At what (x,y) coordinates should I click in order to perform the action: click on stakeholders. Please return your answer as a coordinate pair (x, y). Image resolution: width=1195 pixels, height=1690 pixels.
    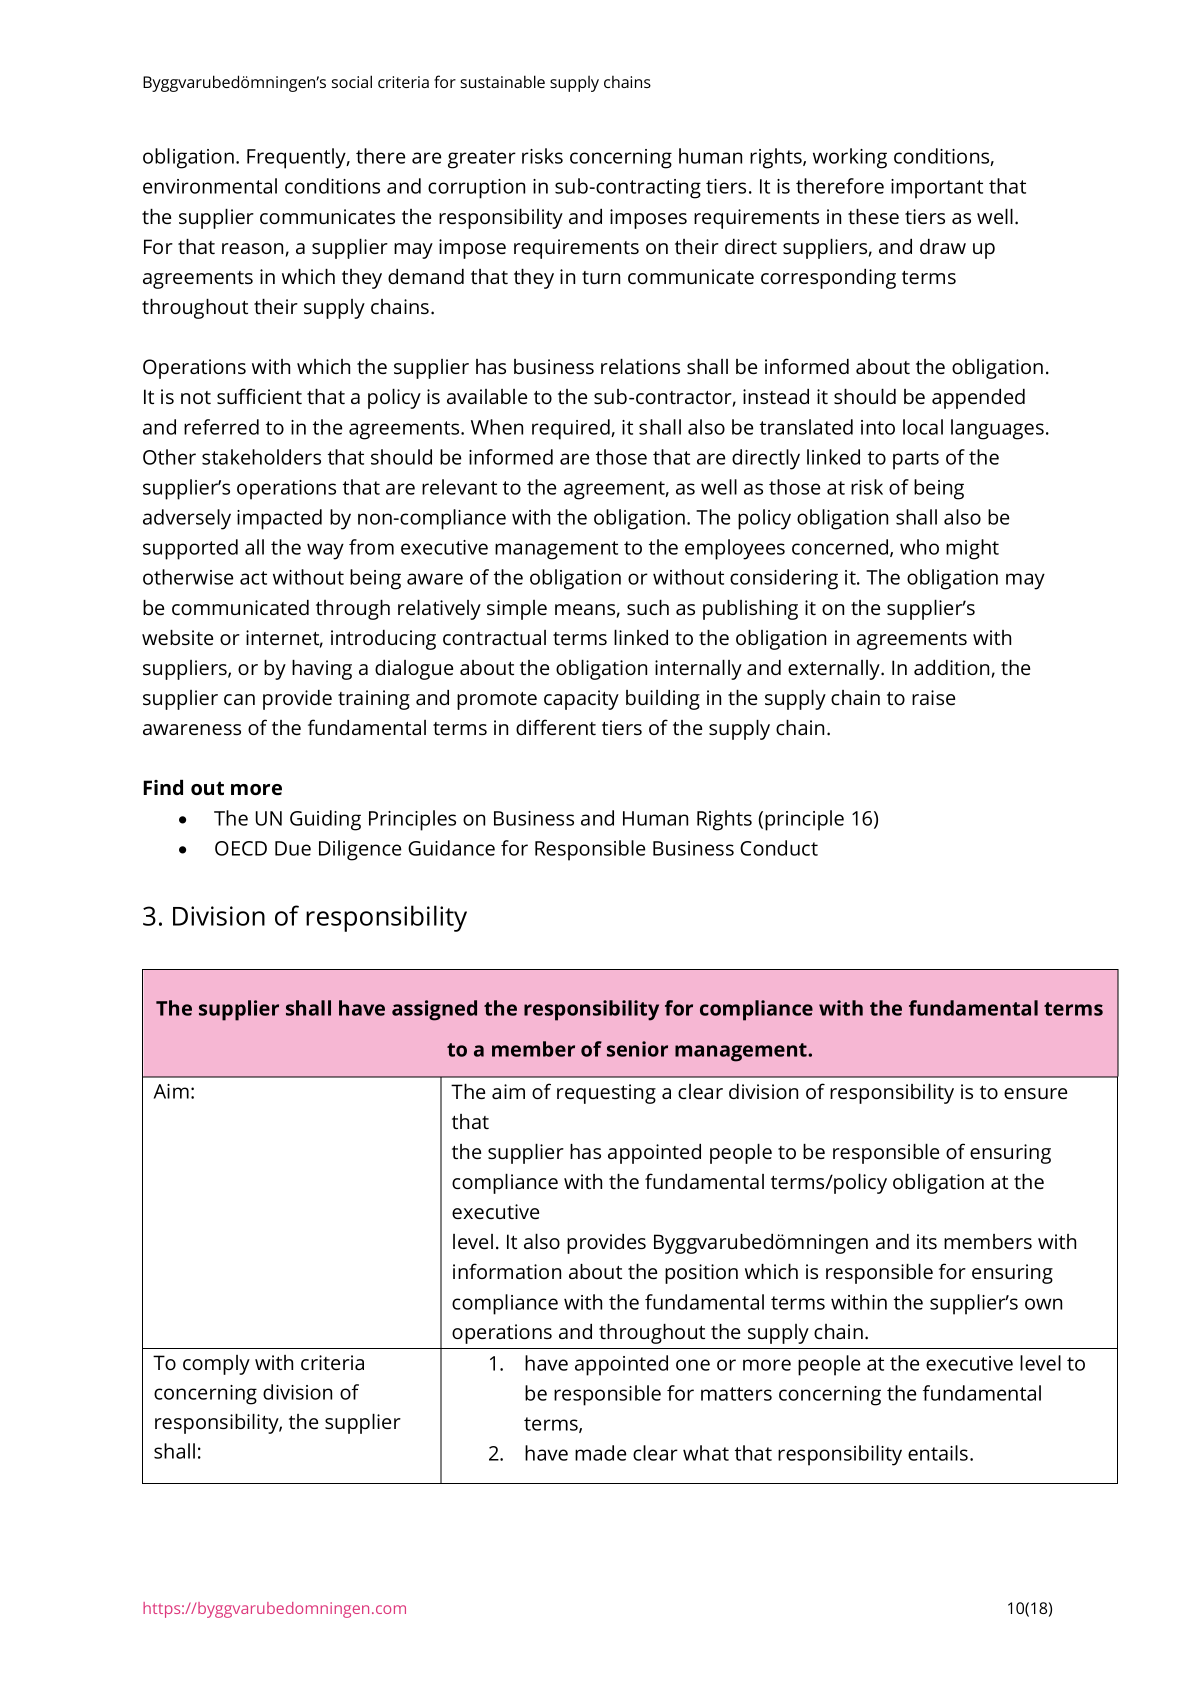
    Looking at the image, I should click on (261, 457).
